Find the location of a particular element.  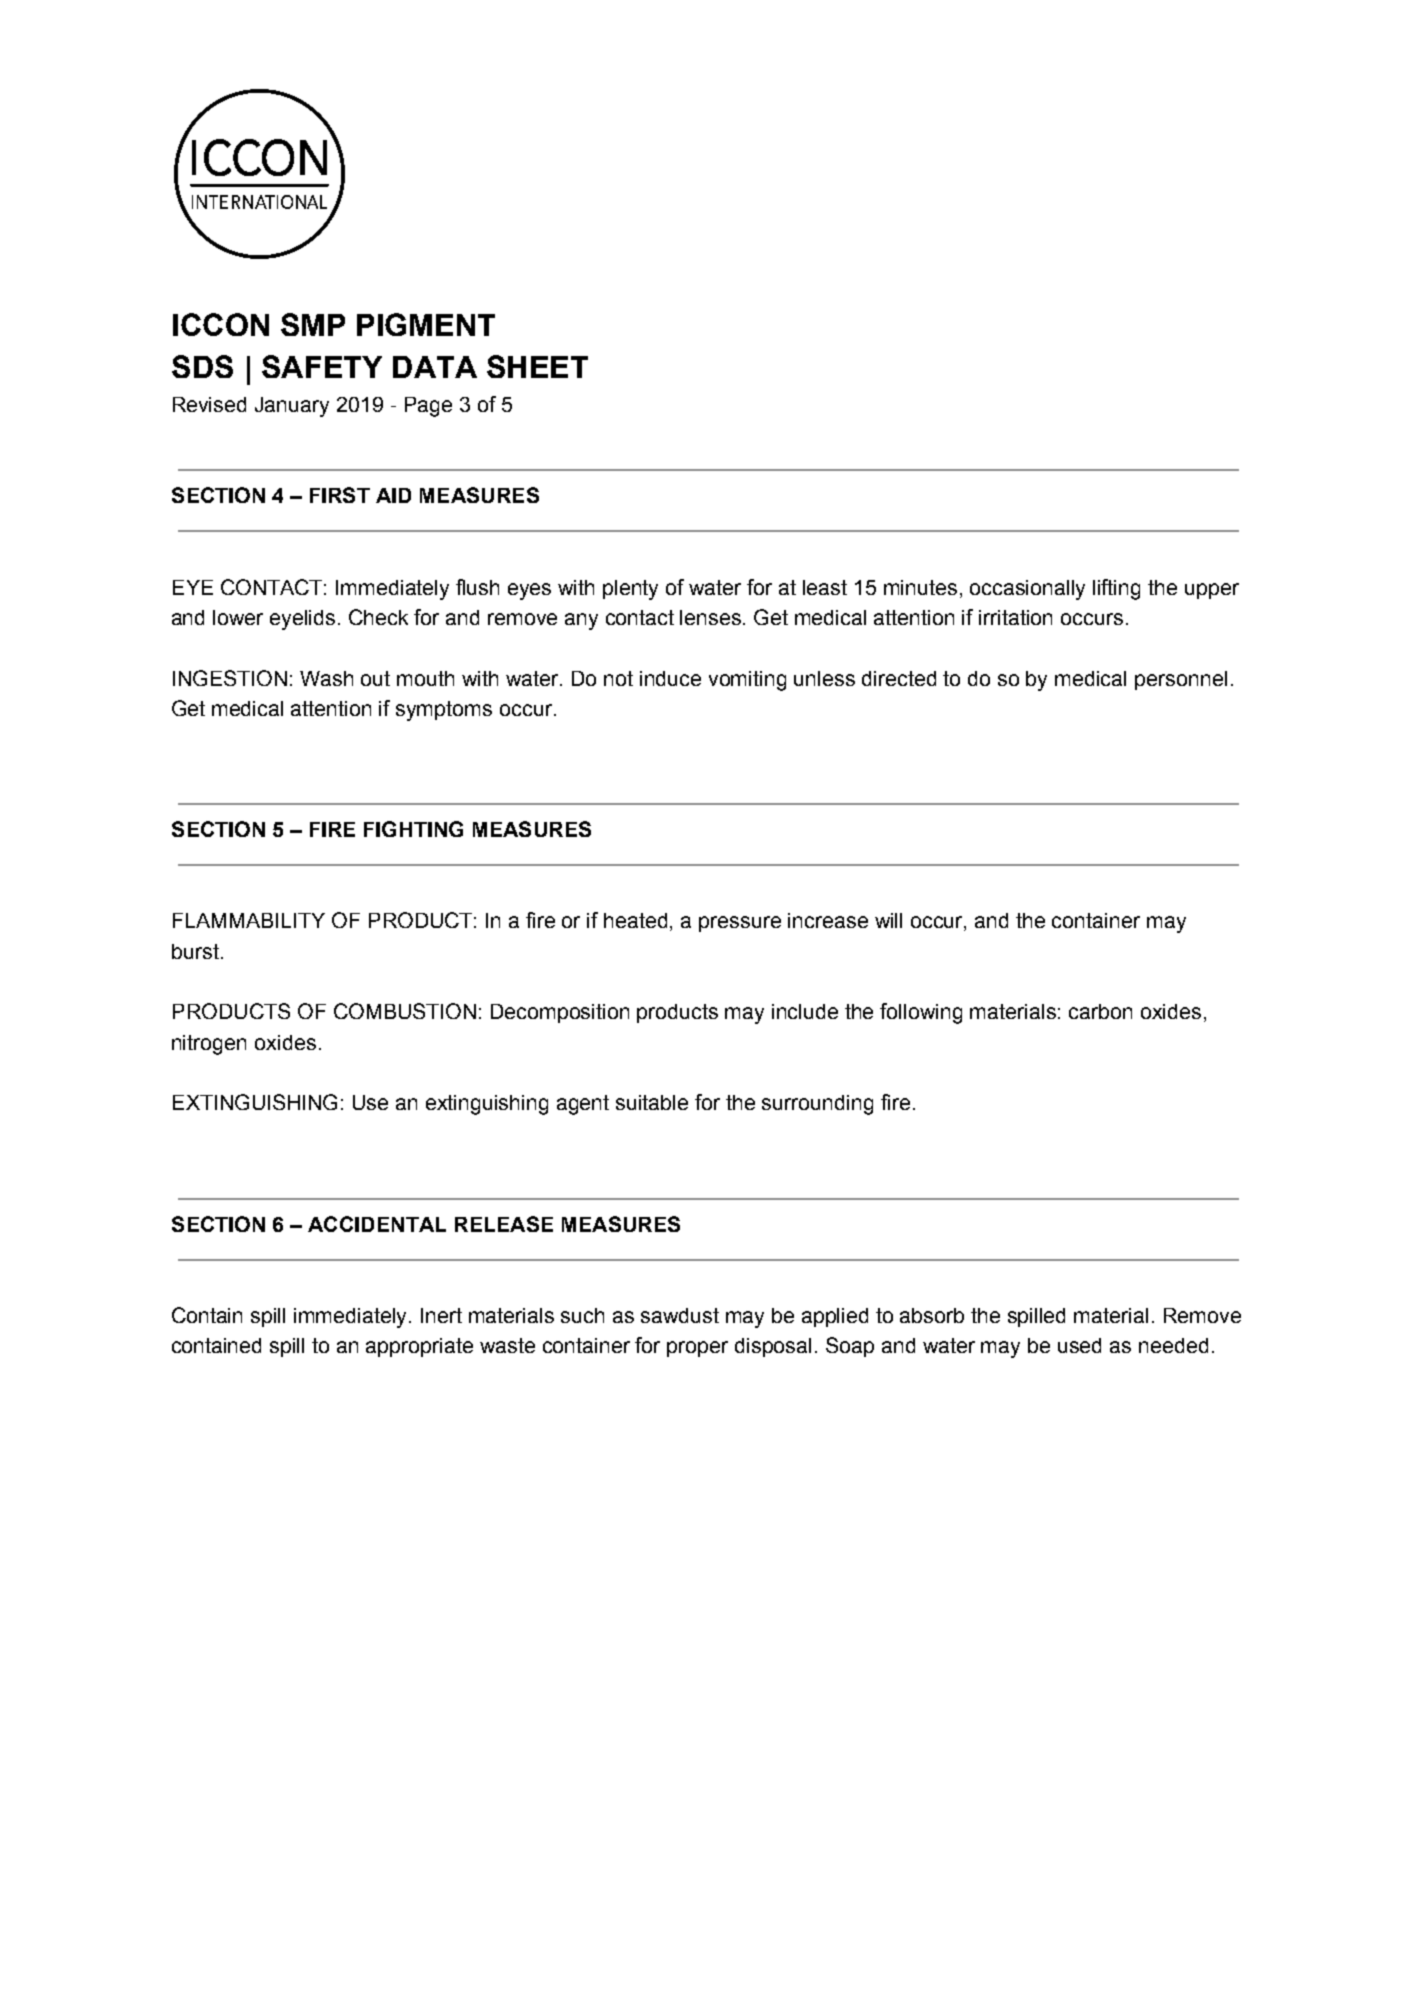

sawdust is located at coordinates (680, 1315).
